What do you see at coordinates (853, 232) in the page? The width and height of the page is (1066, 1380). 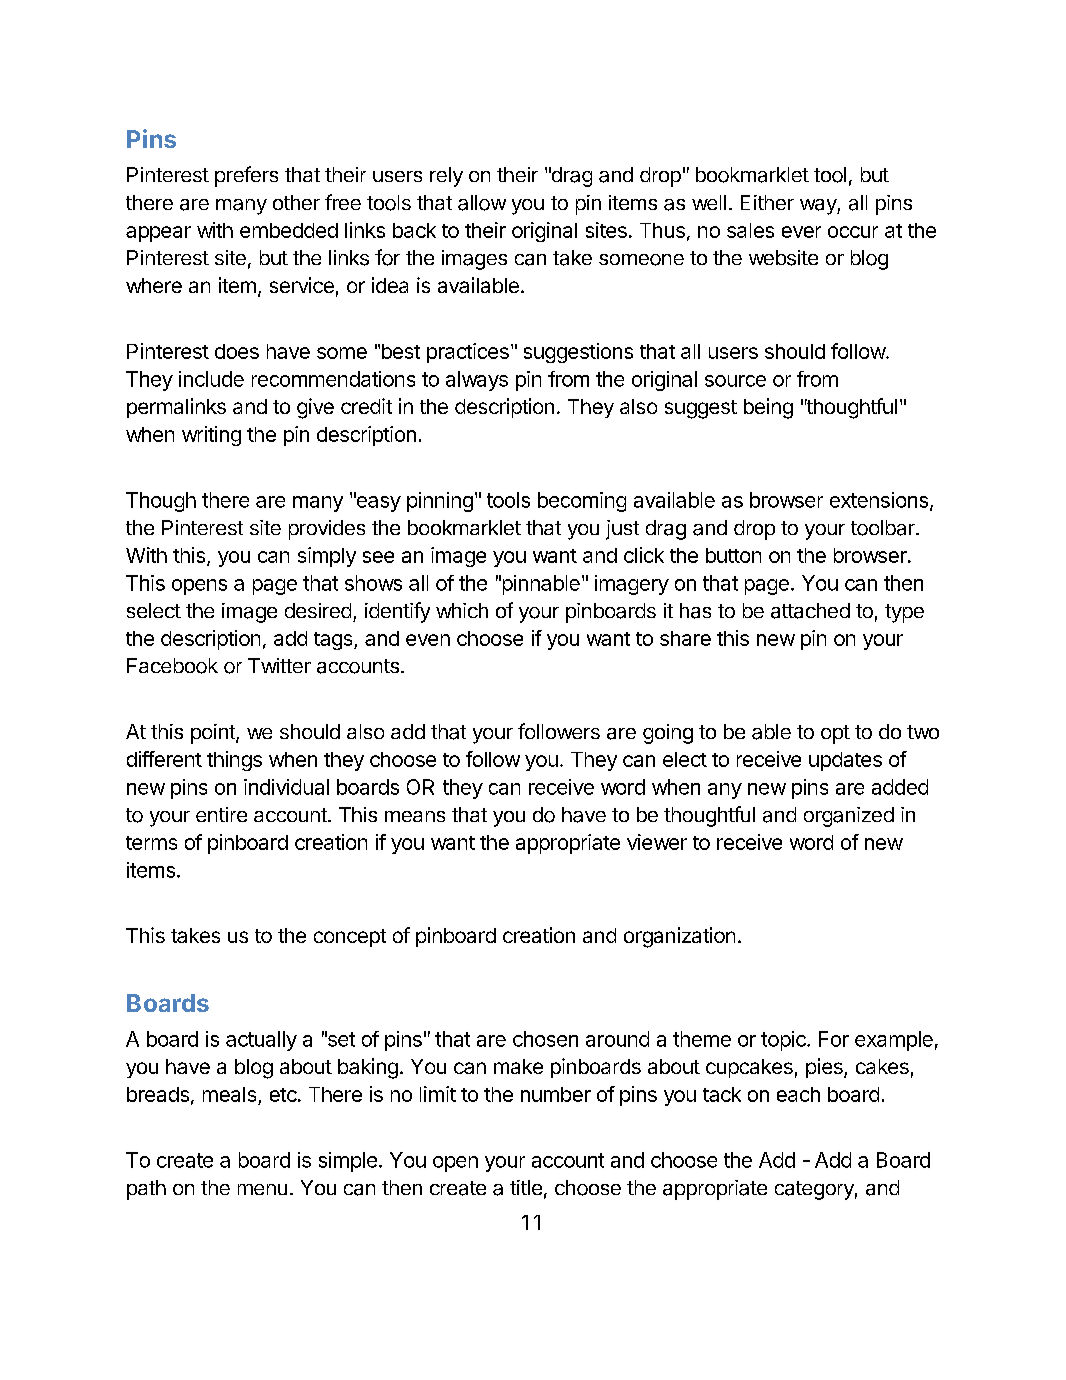 I see `occur` at bounding box center [853, 232].
